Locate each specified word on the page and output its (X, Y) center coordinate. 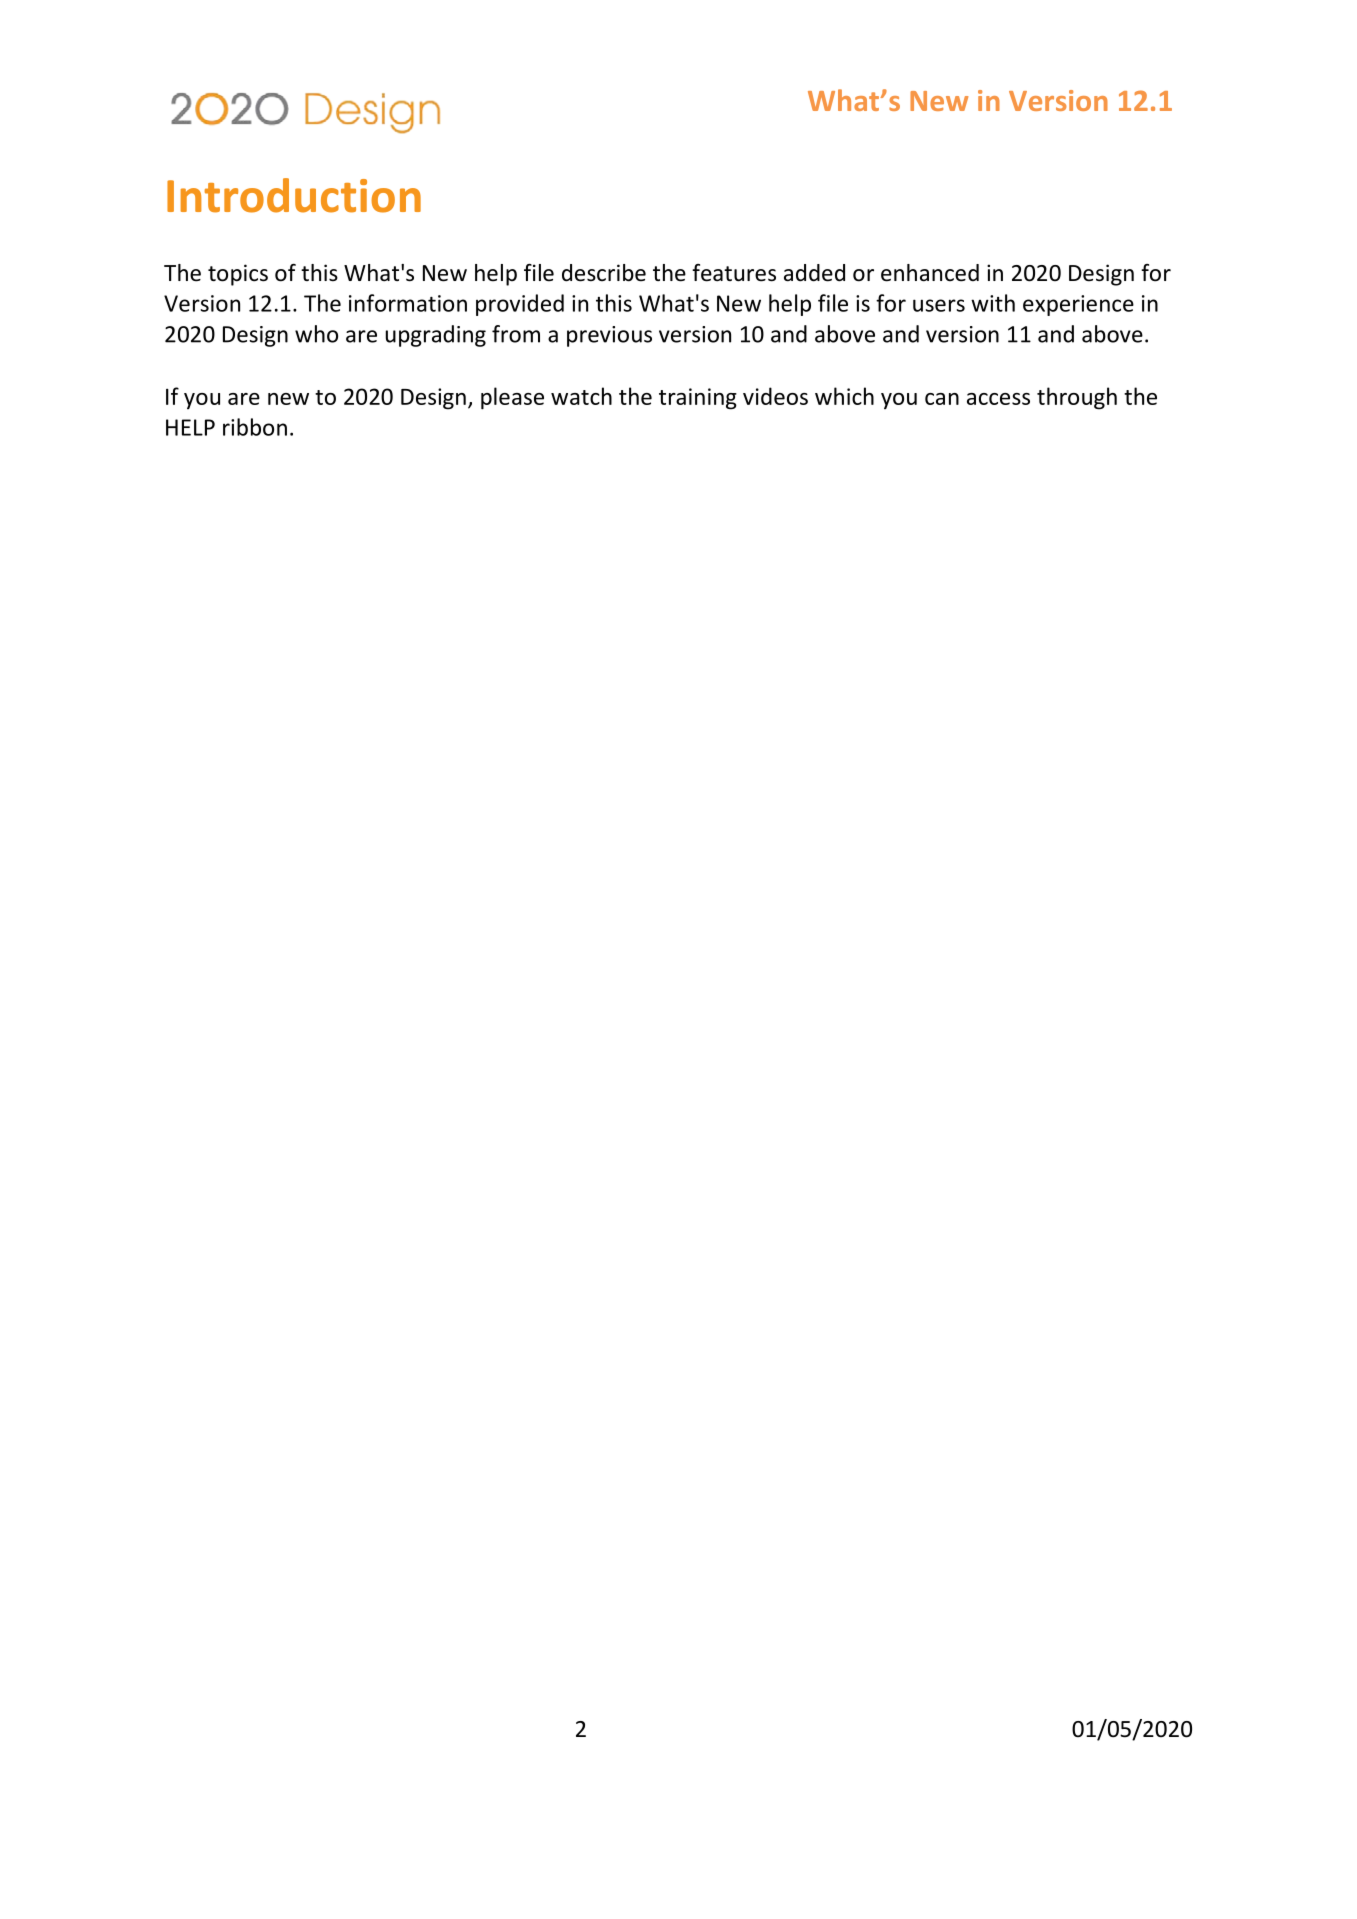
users (939, 305)
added (814, 273)
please (512, 398)
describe (604, 273)
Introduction (294, 195)
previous (609, 336)
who (316, 334)
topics (238, 275)
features (734, 273)
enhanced (930, 273)
